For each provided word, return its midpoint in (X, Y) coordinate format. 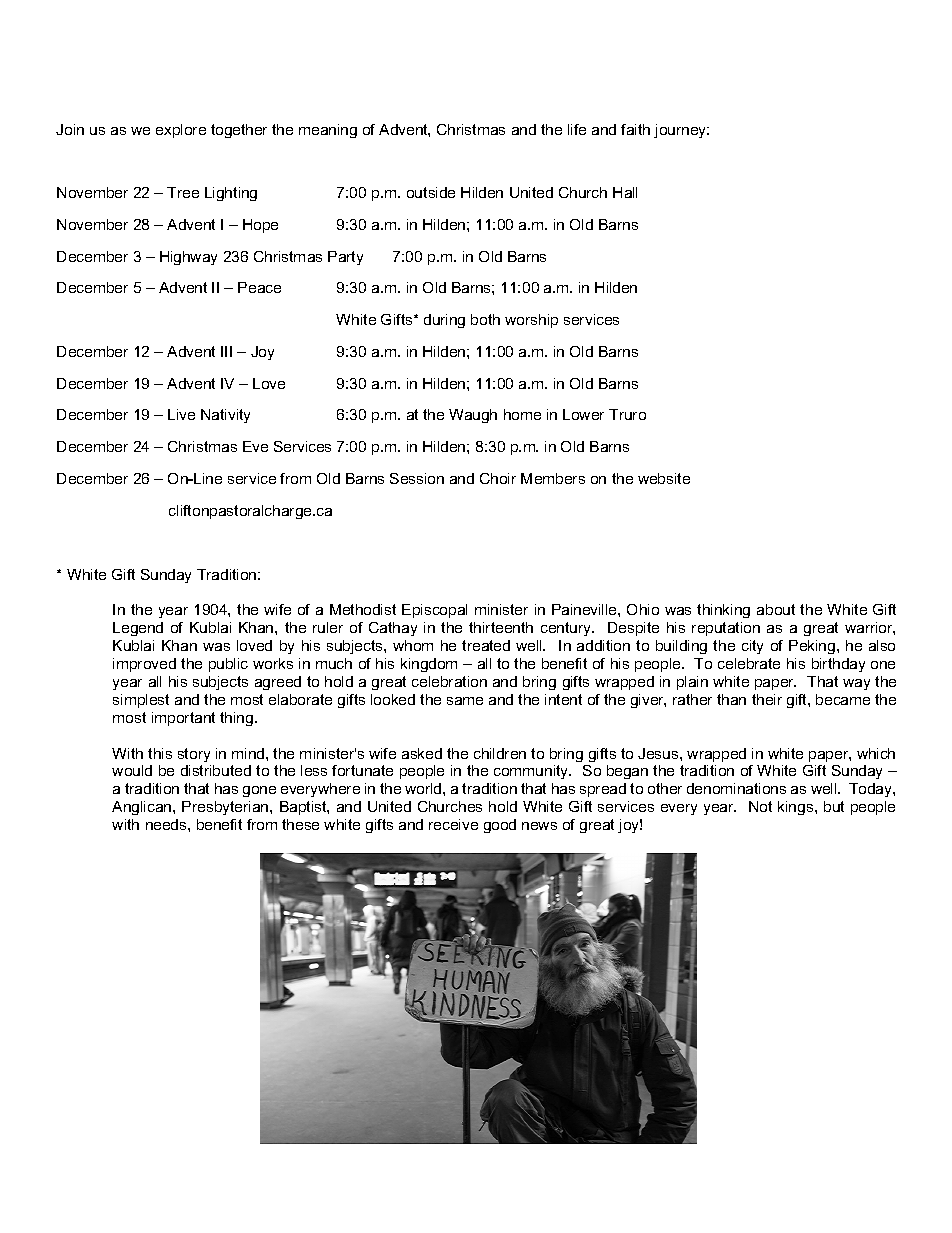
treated (486, 645)
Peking (813, 647)
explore (181, 131)
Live (181, 414)
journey (681, 131)
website (664, 478)
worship (531, 321)
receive (453, 824)
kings (797, 808)
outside (431, 192)
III (226, 351)
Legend (138, 629)
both (485, 319)
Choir (498, 478)
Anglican (143, 808)
